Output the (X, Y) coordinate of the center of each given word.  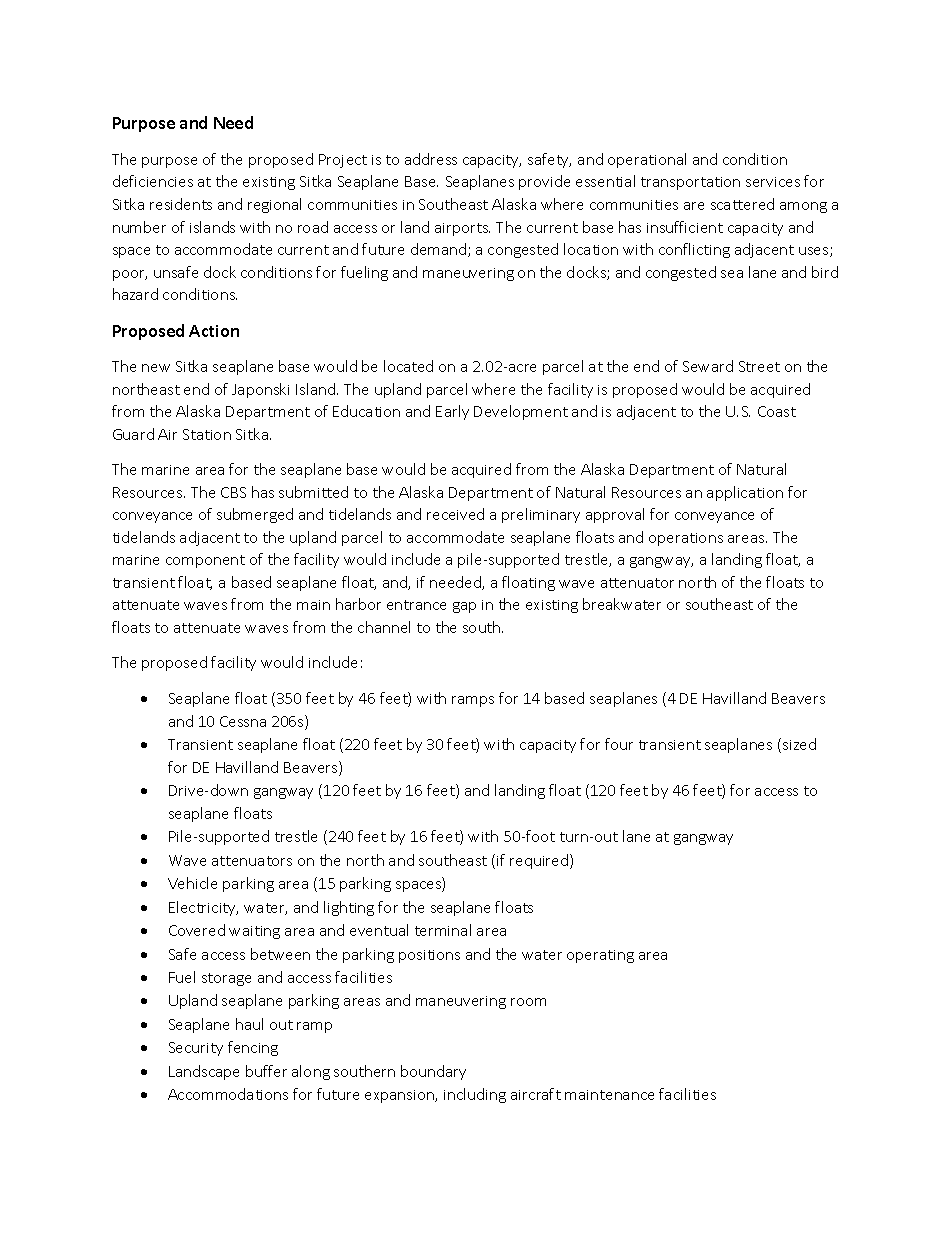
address (431, 159)
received (455, 514)
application (745, 493)
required (540, 861)
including (475, 1095)
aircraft (536, 1094)
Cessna (243, 721)
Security (196, 1049)
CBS (233, 492)
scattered (742, 204)
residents (181, 204)
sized (799, 744)
